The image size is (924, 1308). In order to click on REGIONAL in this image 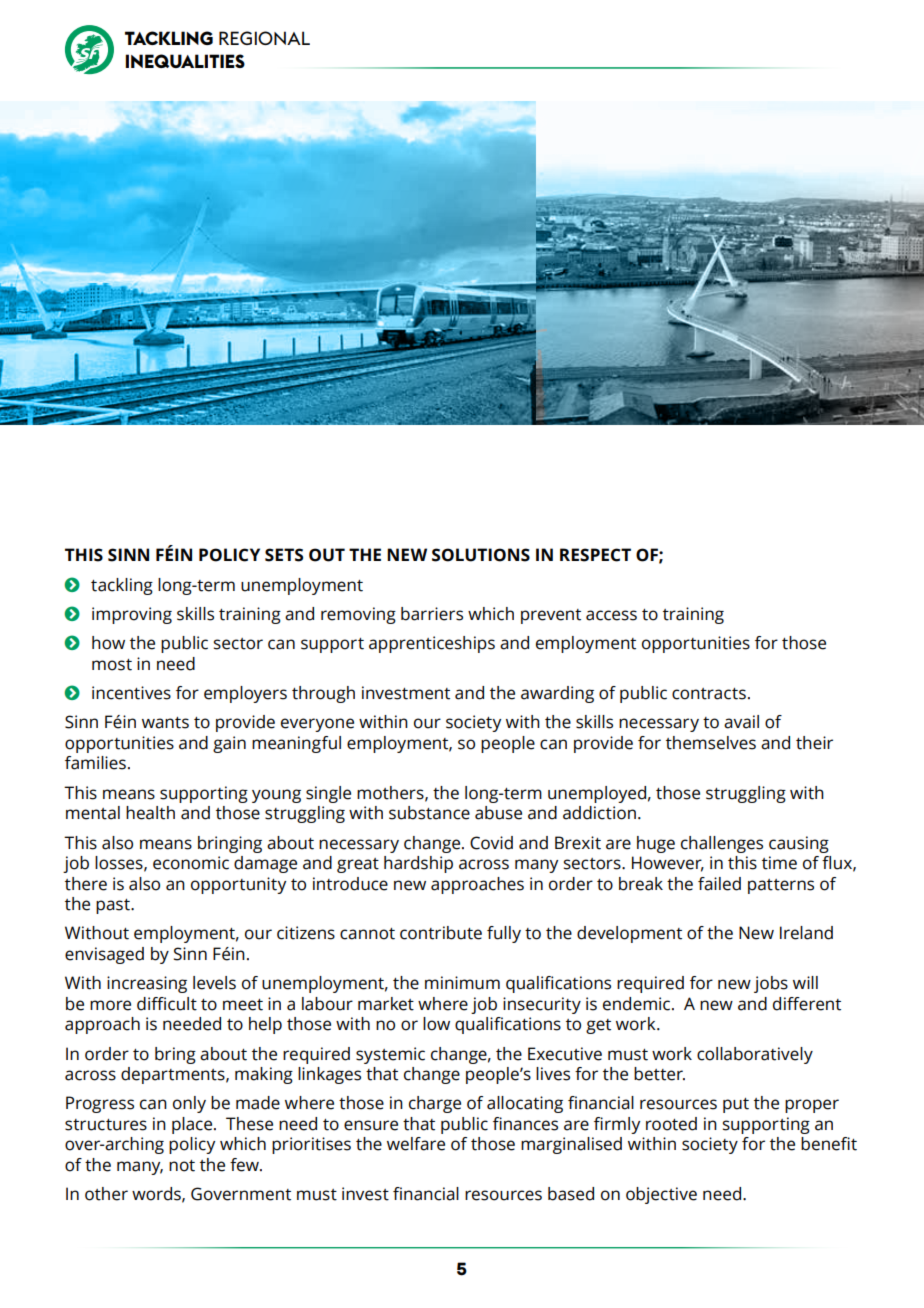, I will do `click(264, 38)`.
